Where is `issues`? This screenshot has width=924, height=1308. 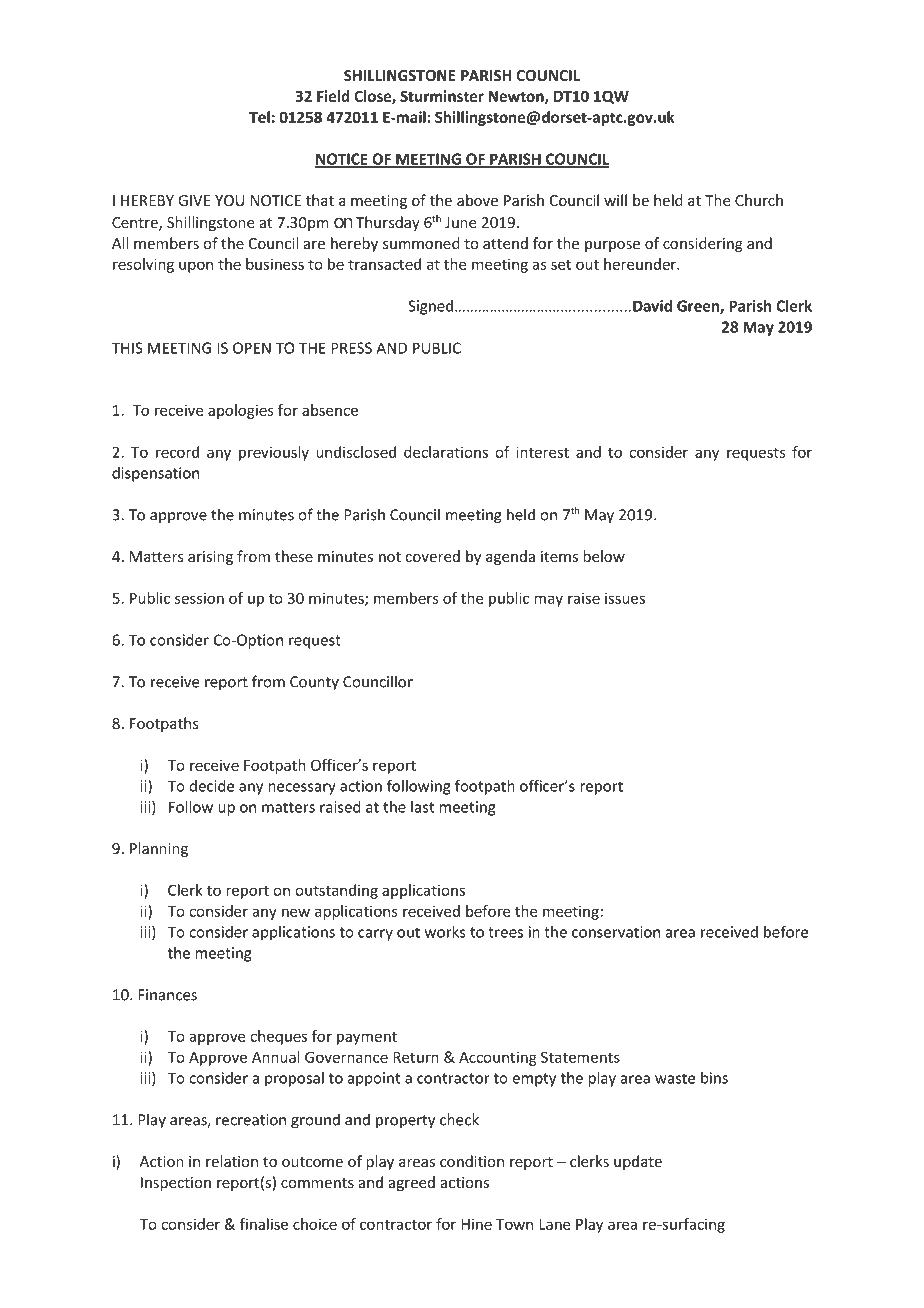
issues is located at coordinates (625, 598).
